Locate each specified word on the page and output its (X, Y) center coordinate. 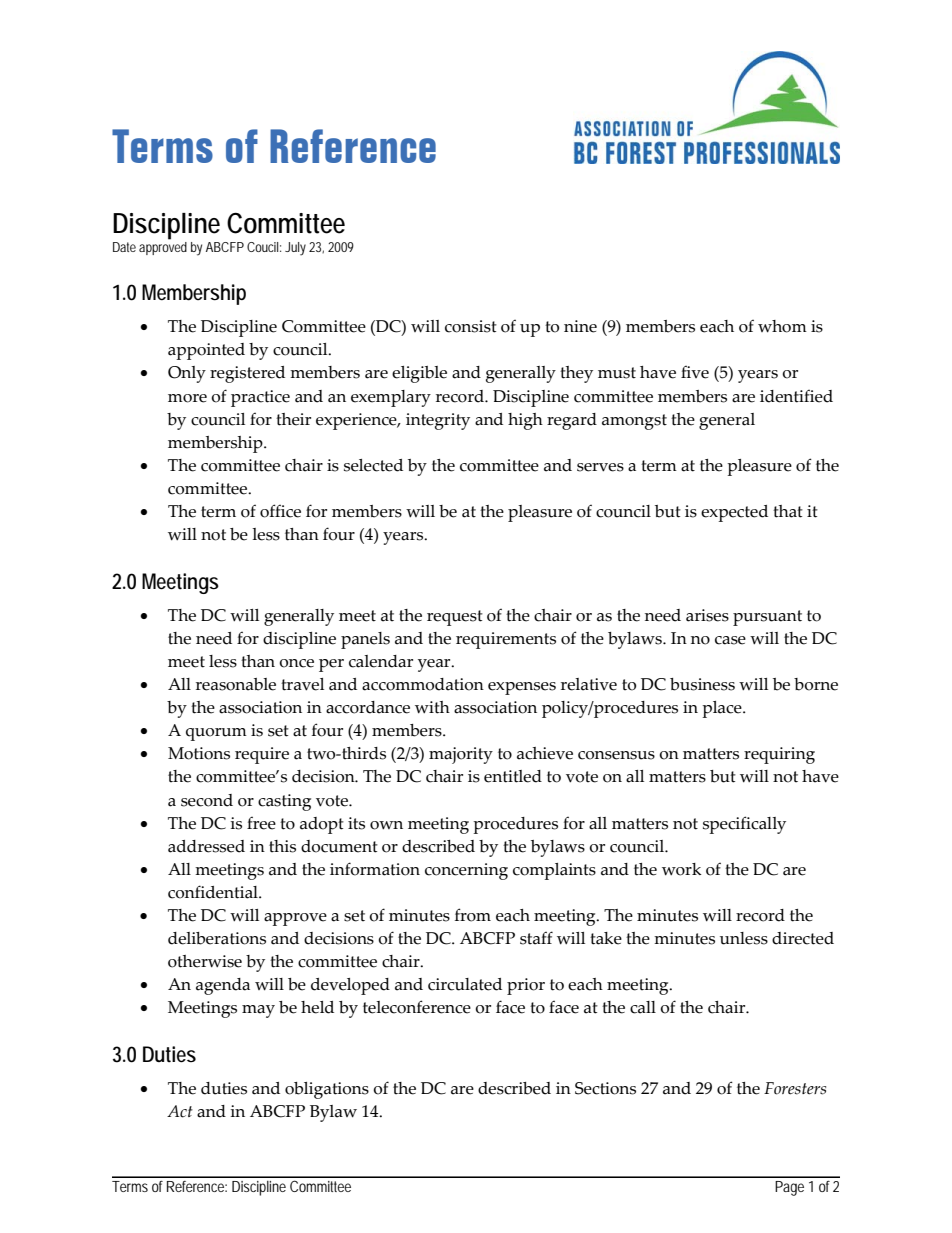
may (258, 1011)
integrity (438, 421)
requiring (779, 755)
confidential (214, 892)
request (455, 618)
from (473, 915)
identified (796, 396)
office (280, 511)
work (682, 869)
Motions (199, 753)
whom (782, 326)
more (187, 398)
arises (707, 615)
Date (124, 247)
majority (461, 755)
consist (471, 326)
